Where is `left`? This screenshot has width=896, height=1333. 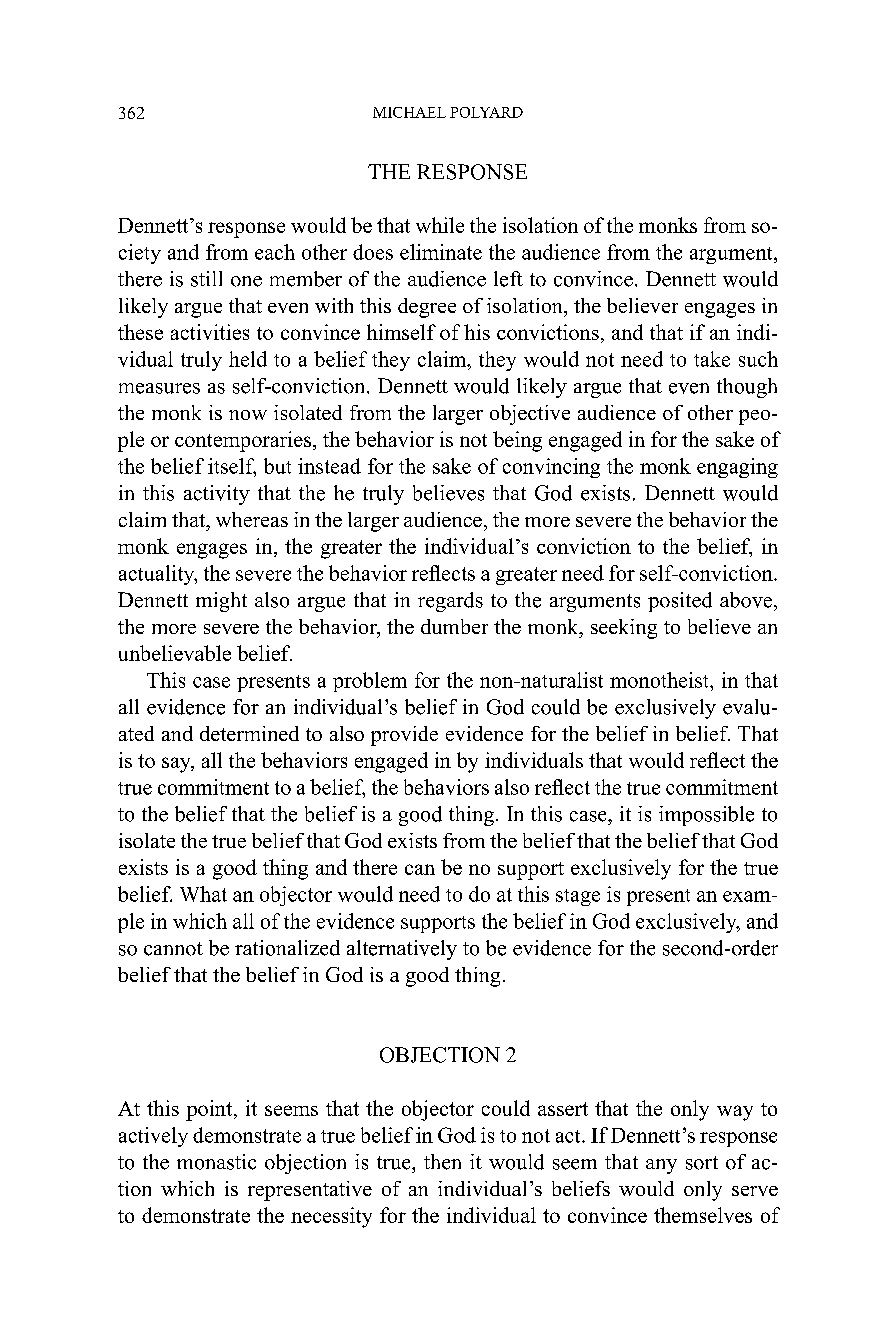
left is located at coordinates (508, 279).
